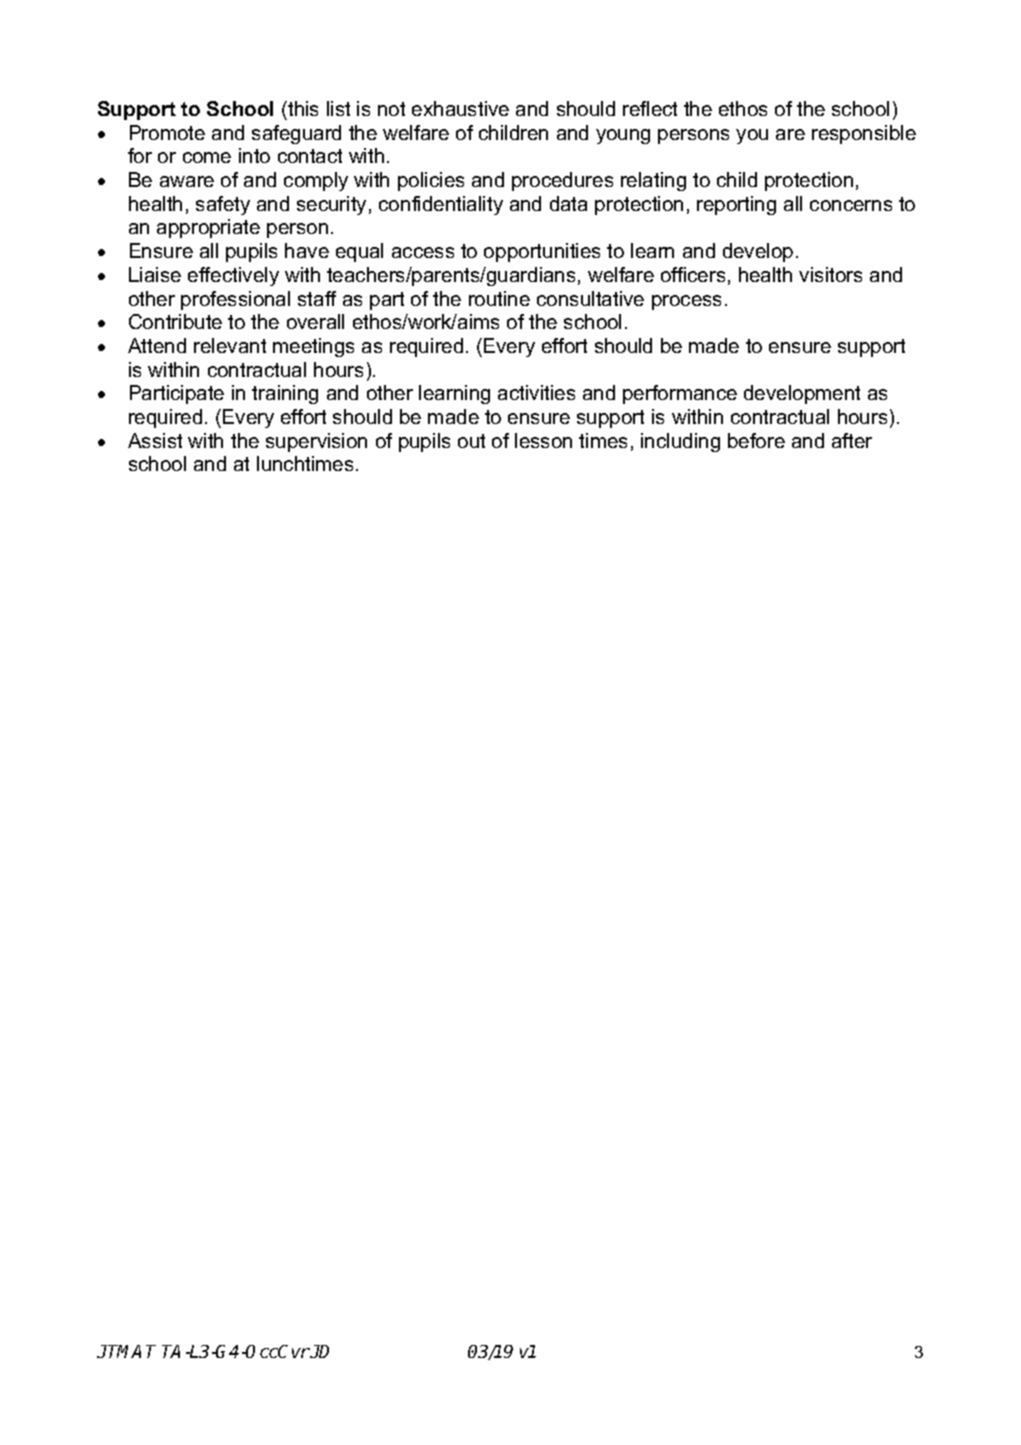 The width and height of the screenshot is (1021, 1445). I want to click on activities, so click(536, 392).
